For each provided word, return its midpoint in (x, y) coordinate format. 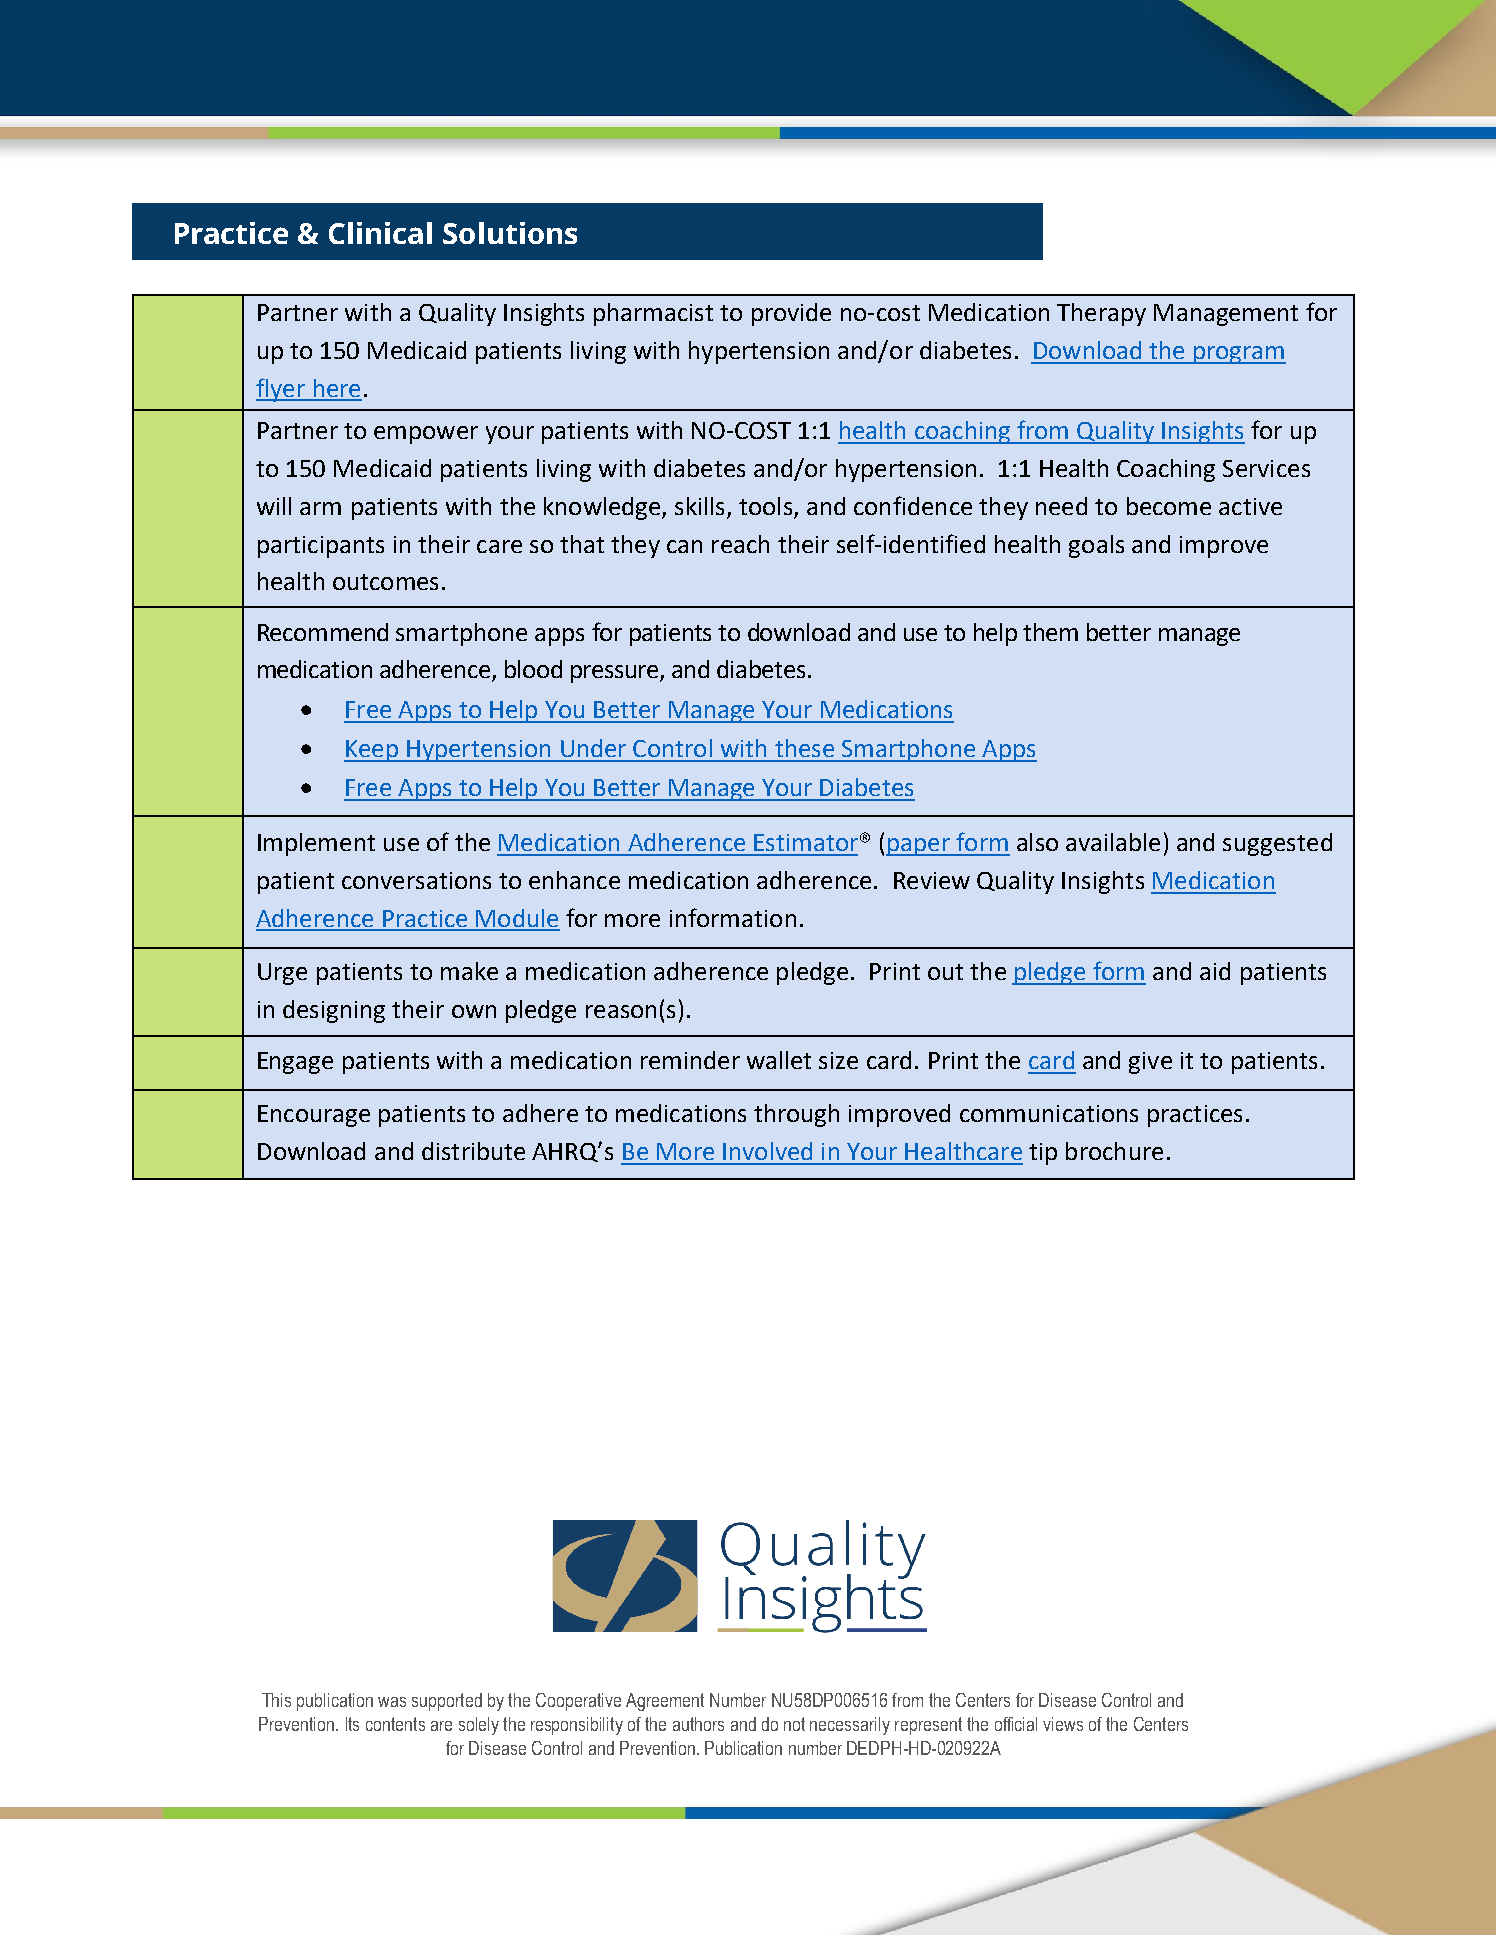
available (1113, 842)
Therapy (1101, 314)
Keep (372, 751)
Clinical (380, 233)
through (796, 1115)
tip (1043, 1154)
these (804, 748)
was (392, 1702)
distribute (473, 1151)
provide (791, 314)
